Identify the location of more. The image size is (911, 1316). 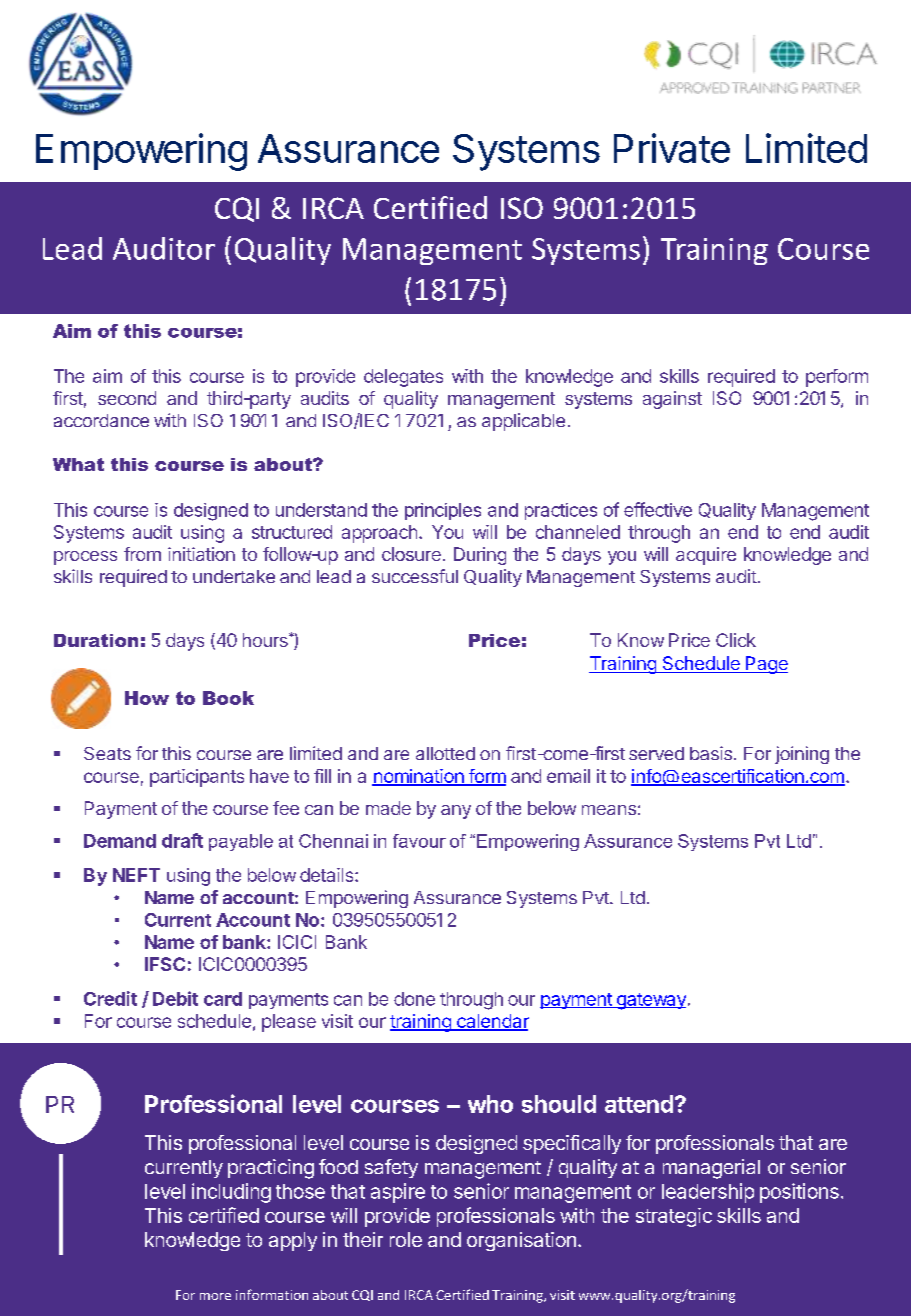
(215, 1296).
